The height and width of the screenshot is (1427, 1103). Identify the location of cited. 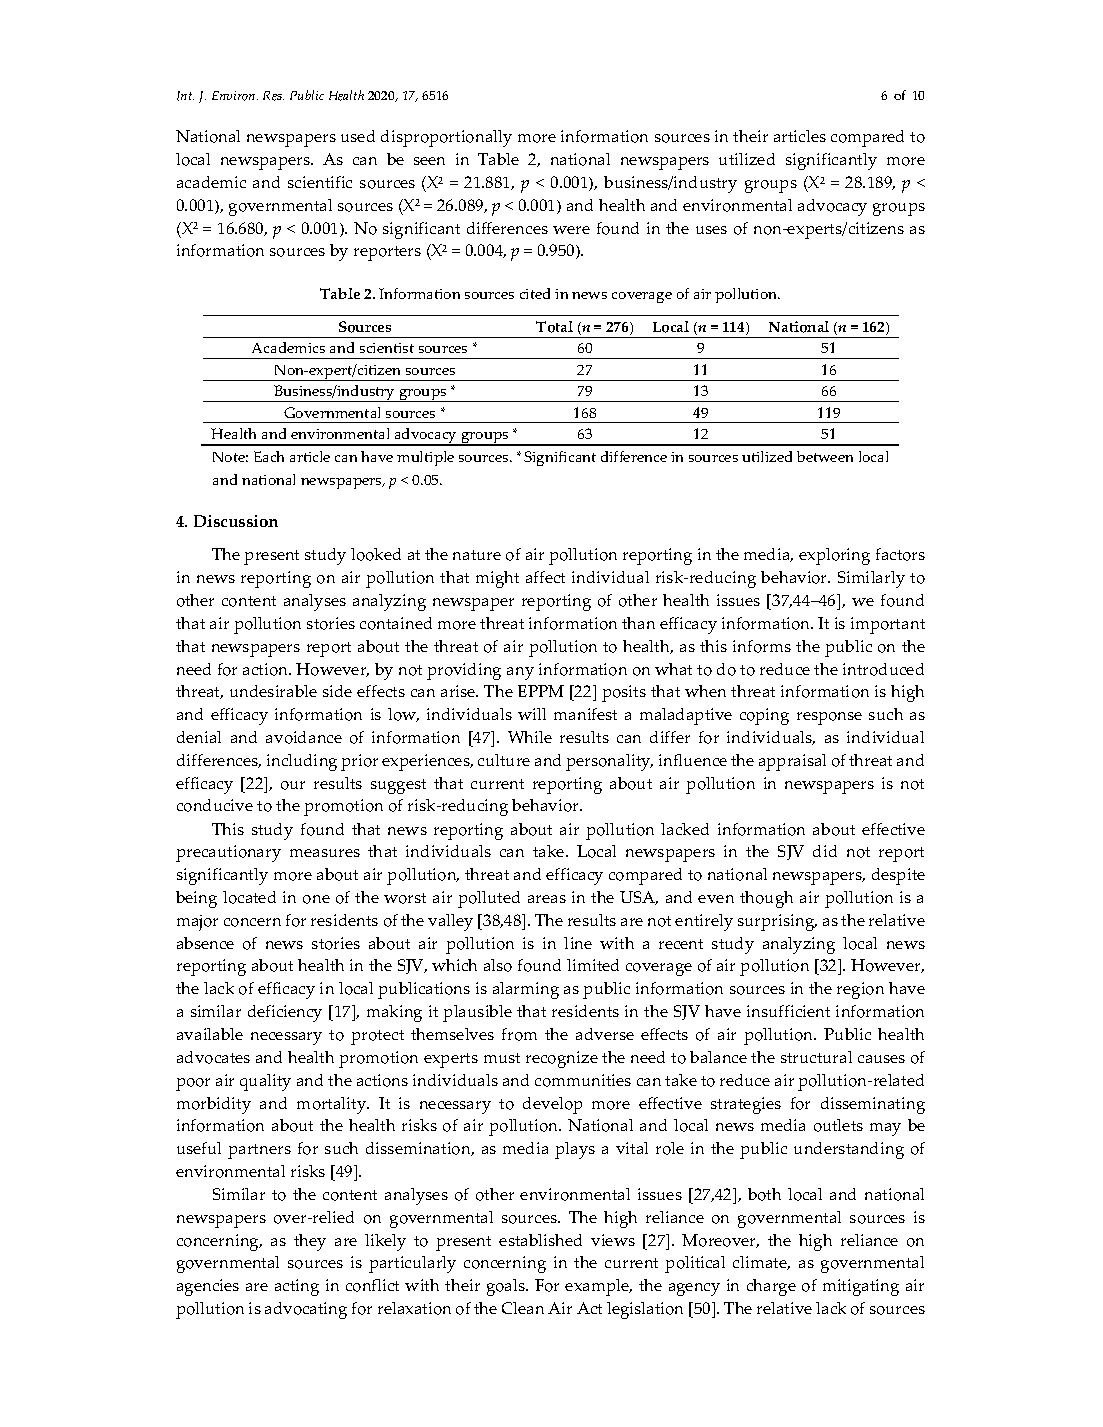
(535, 293).
